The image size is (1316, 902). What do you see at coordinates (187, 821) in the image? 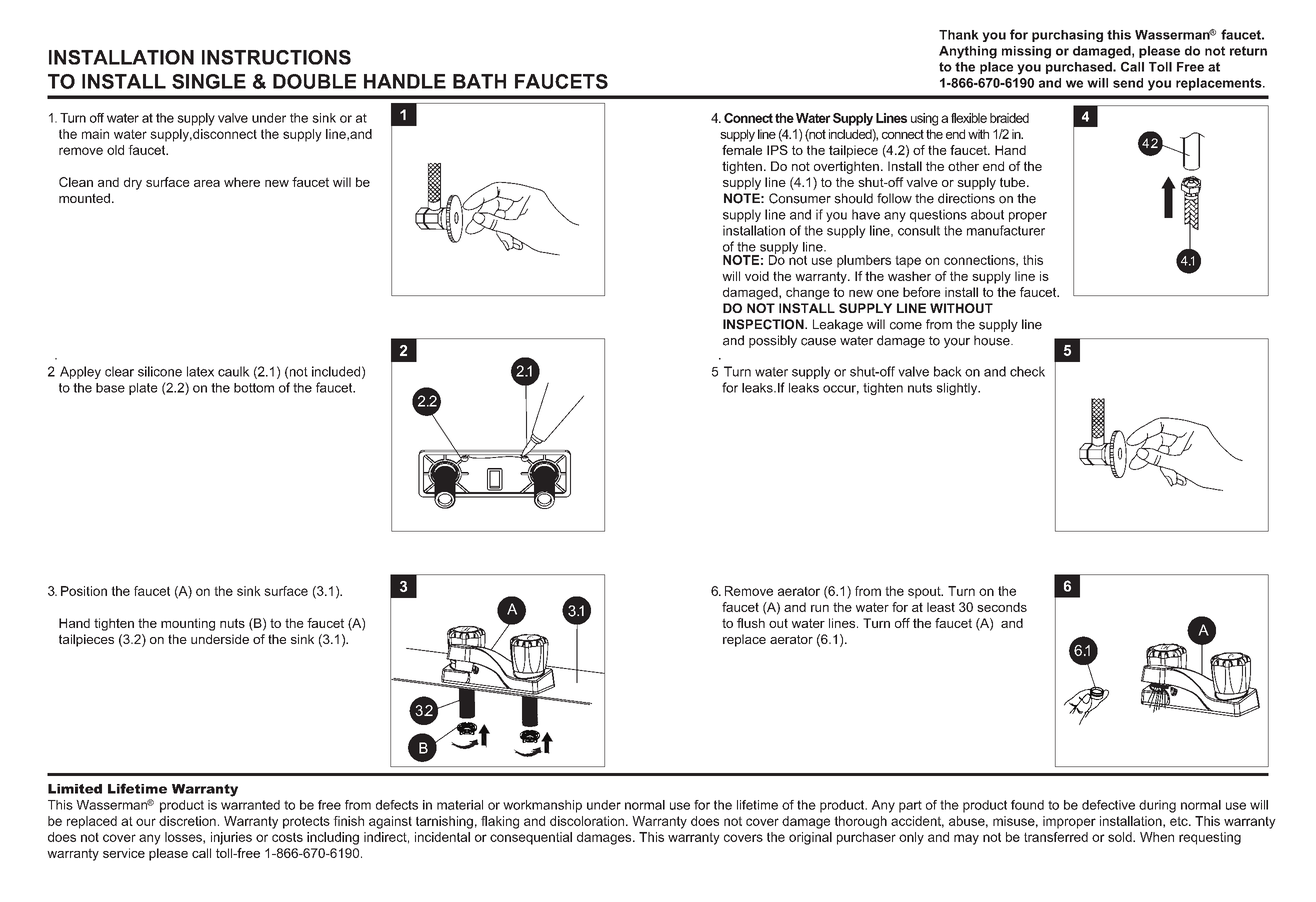
I see `discretion` at bounding box center [187, 821].
